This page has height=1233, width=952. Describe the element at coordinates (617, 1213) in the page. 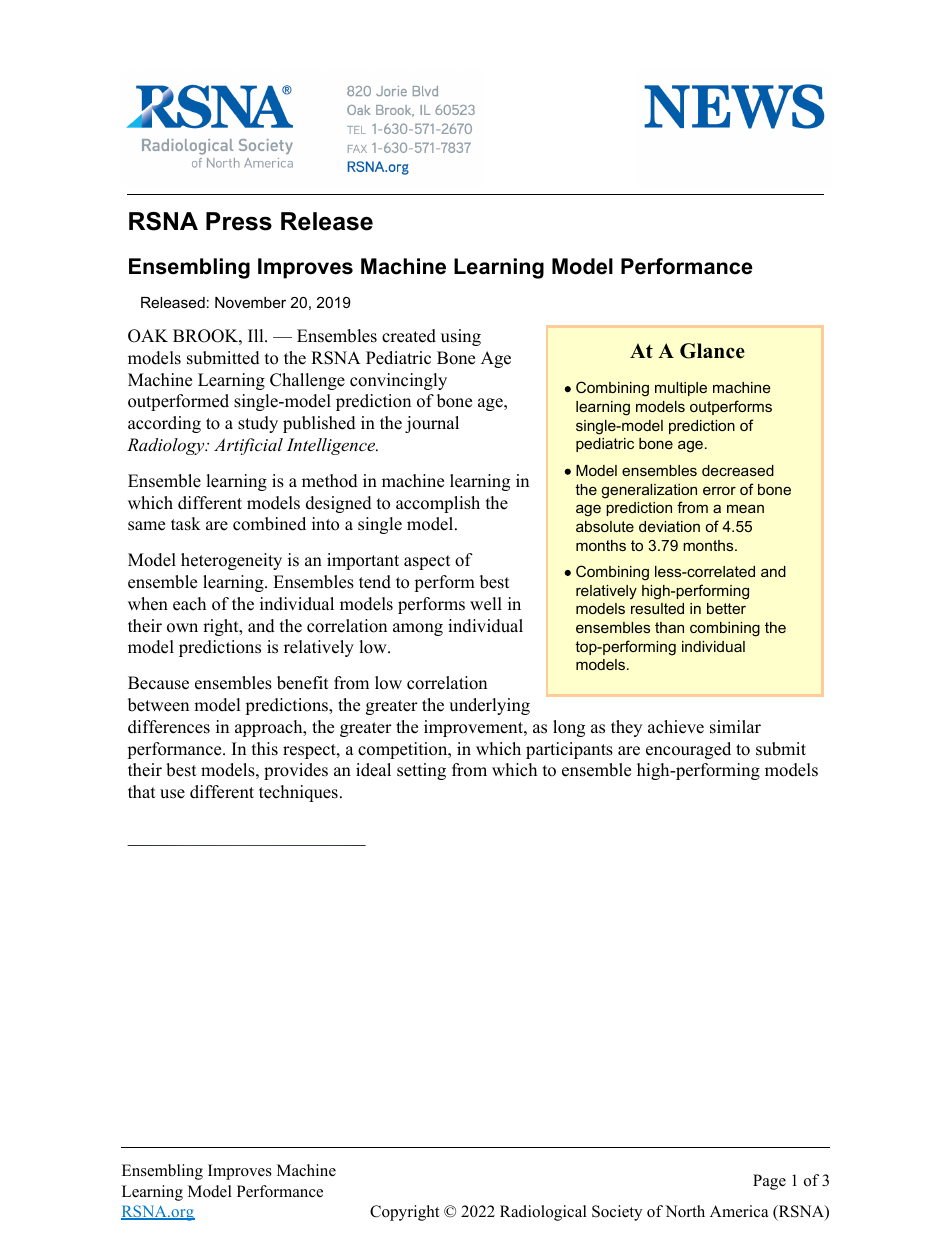

I see `Society` at that location.
